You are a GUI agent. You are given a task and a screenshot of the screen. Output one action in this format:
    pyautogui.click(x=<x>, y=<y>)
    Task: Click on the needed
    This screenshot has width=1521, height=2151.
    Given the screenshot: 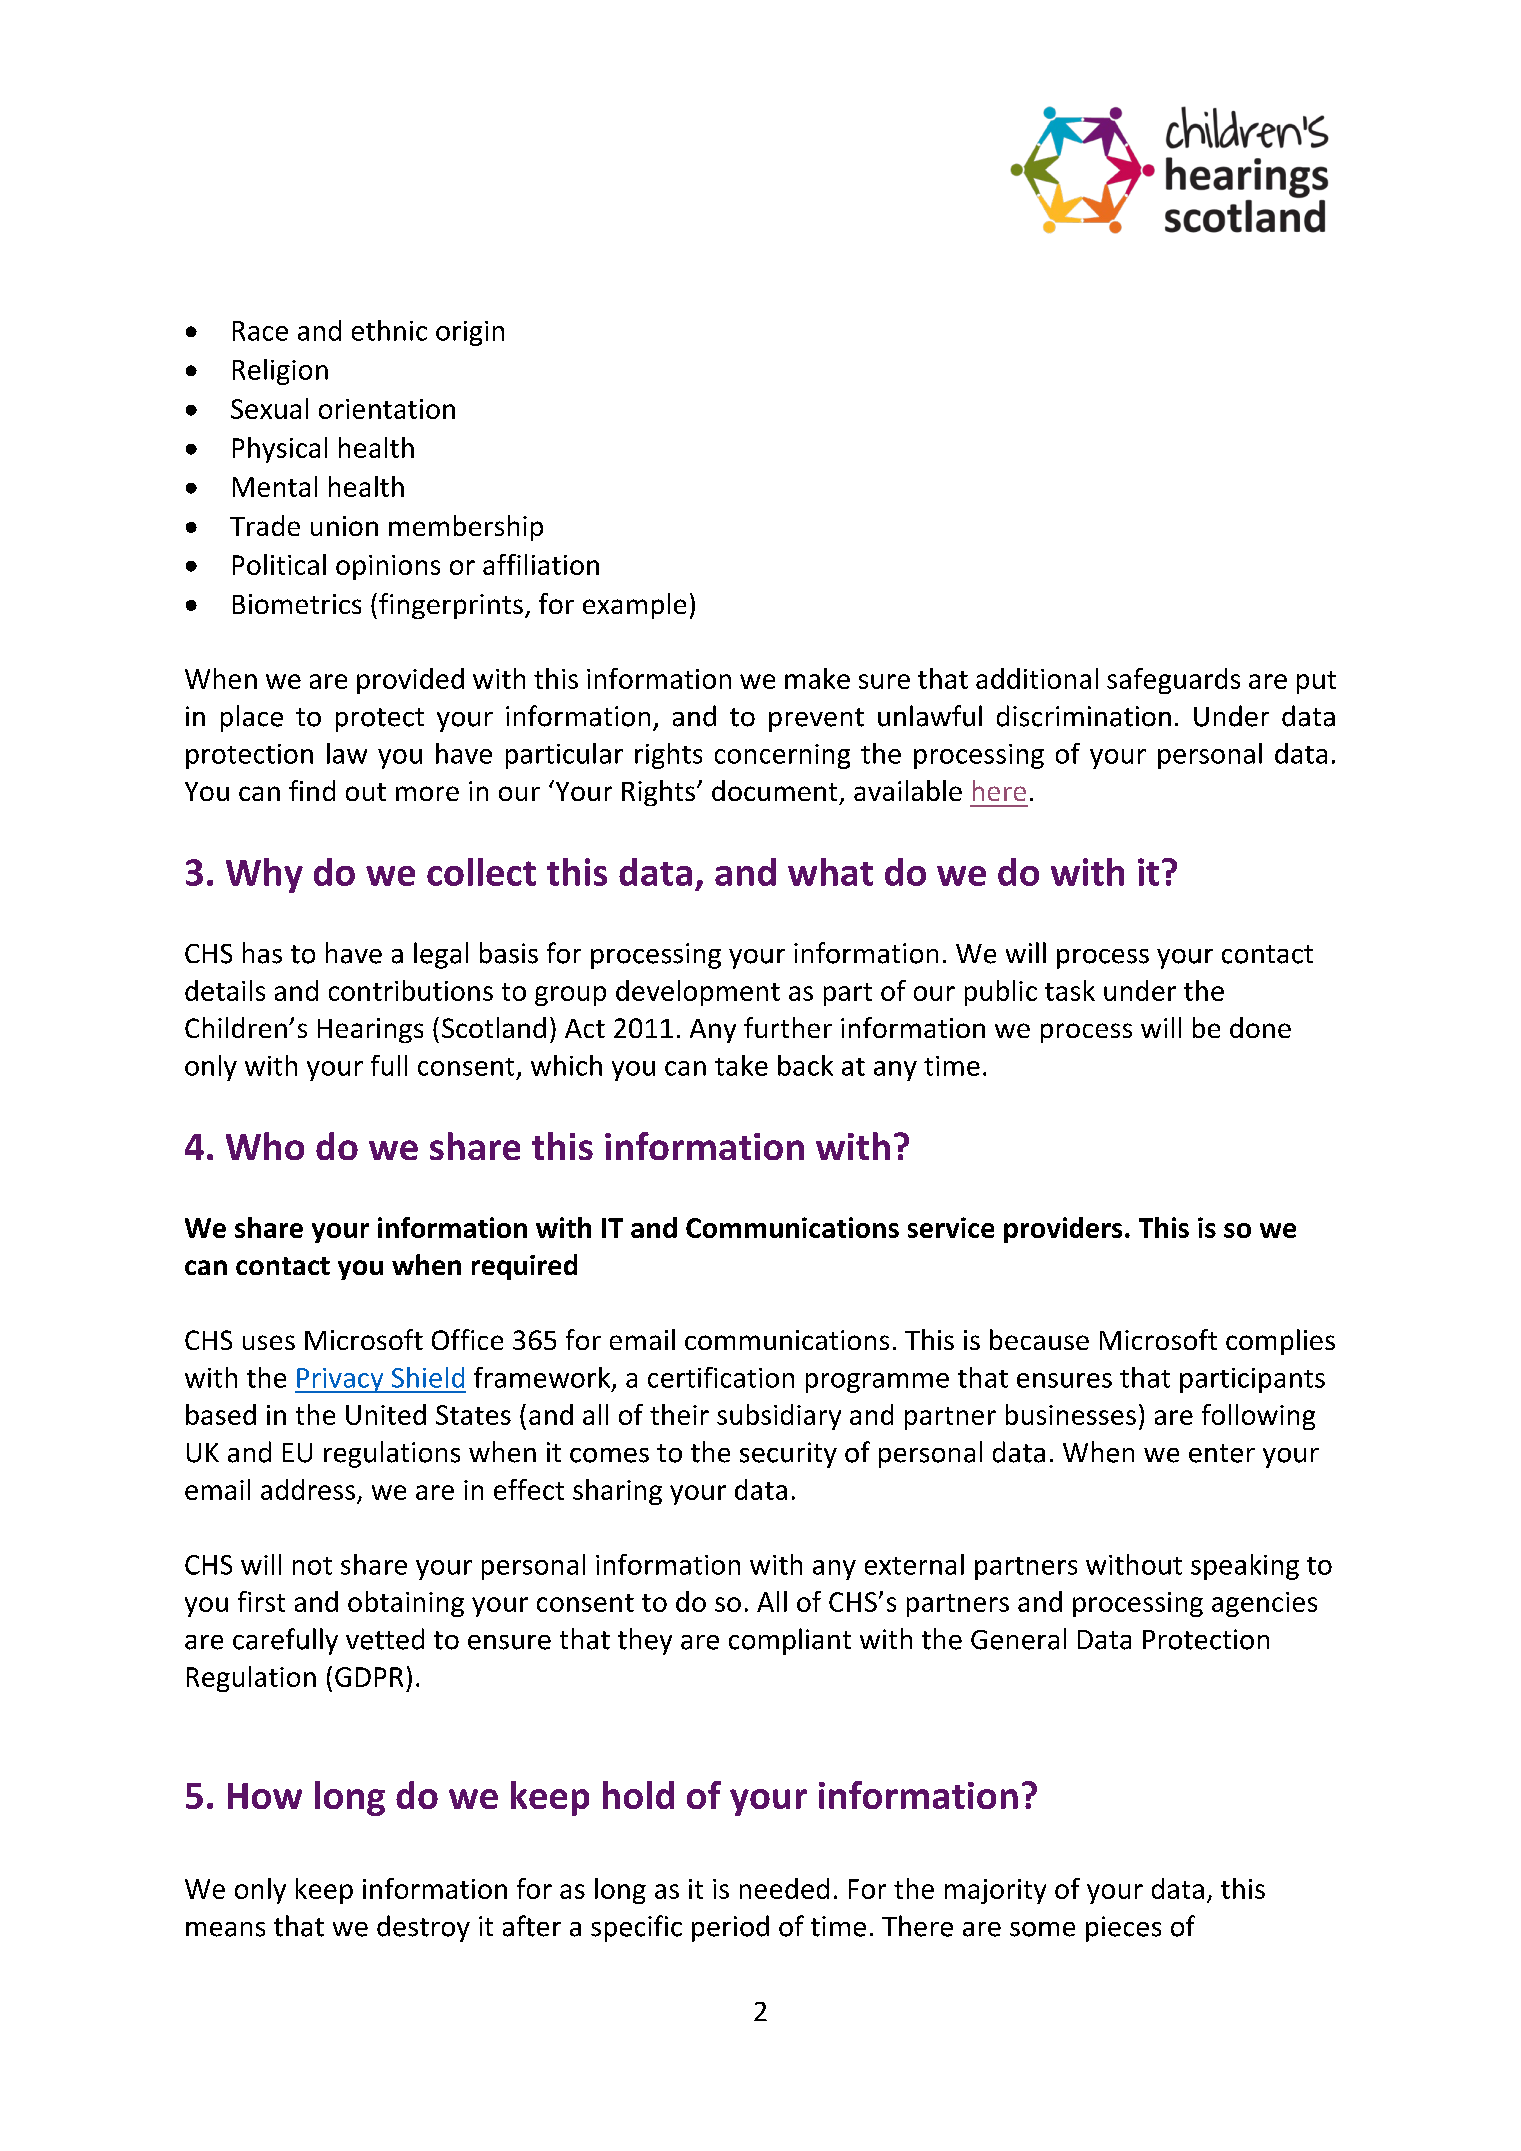 What is the action you would take?
    pyautogui.click(x=784, y=1888)
